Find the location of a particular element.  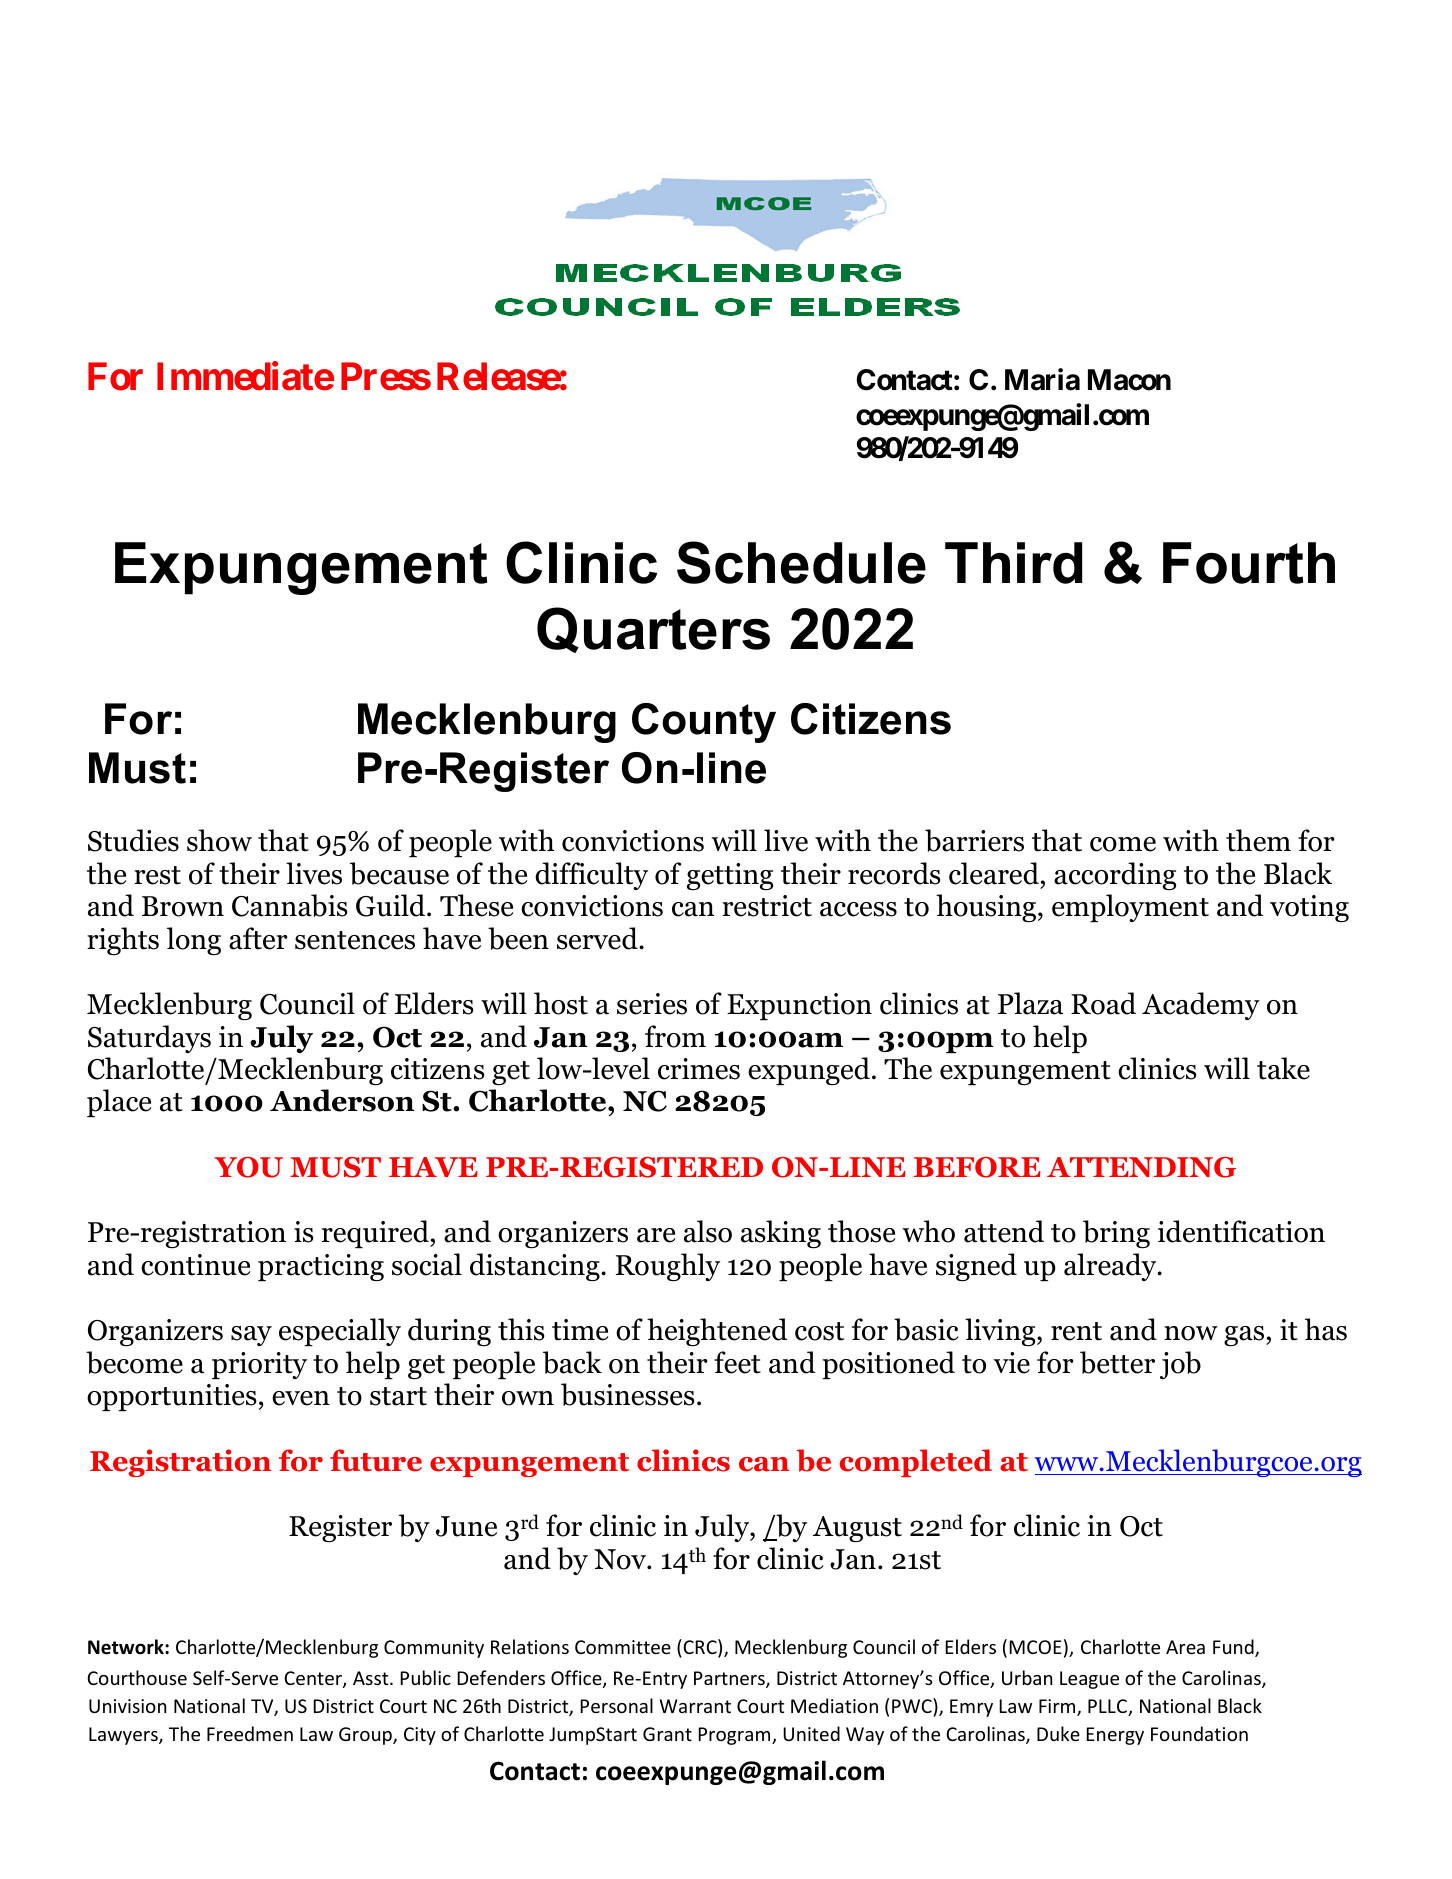

crimes is located at coordinates (699, 1069).
